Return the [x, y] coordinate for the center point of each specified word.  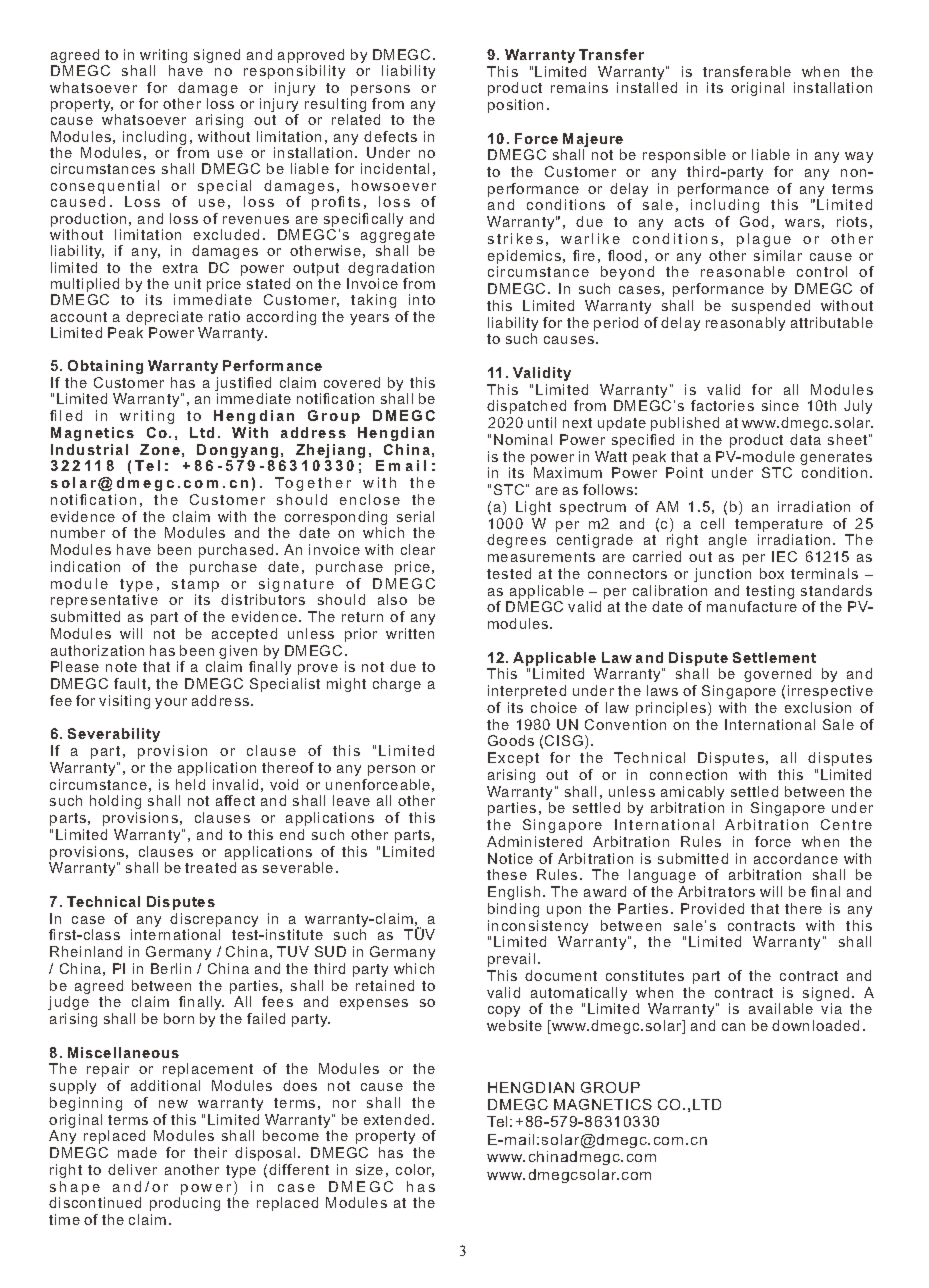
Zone [160, 449]
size [369, 1169]
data [805, 439]
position [515, 106]
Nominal [523, 439]
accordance [796, 858]
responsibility [294, 72]
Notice [510, 858]
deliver [132, 1169]
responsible [684, 156]
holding [115, 802]
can [733, 1027]
